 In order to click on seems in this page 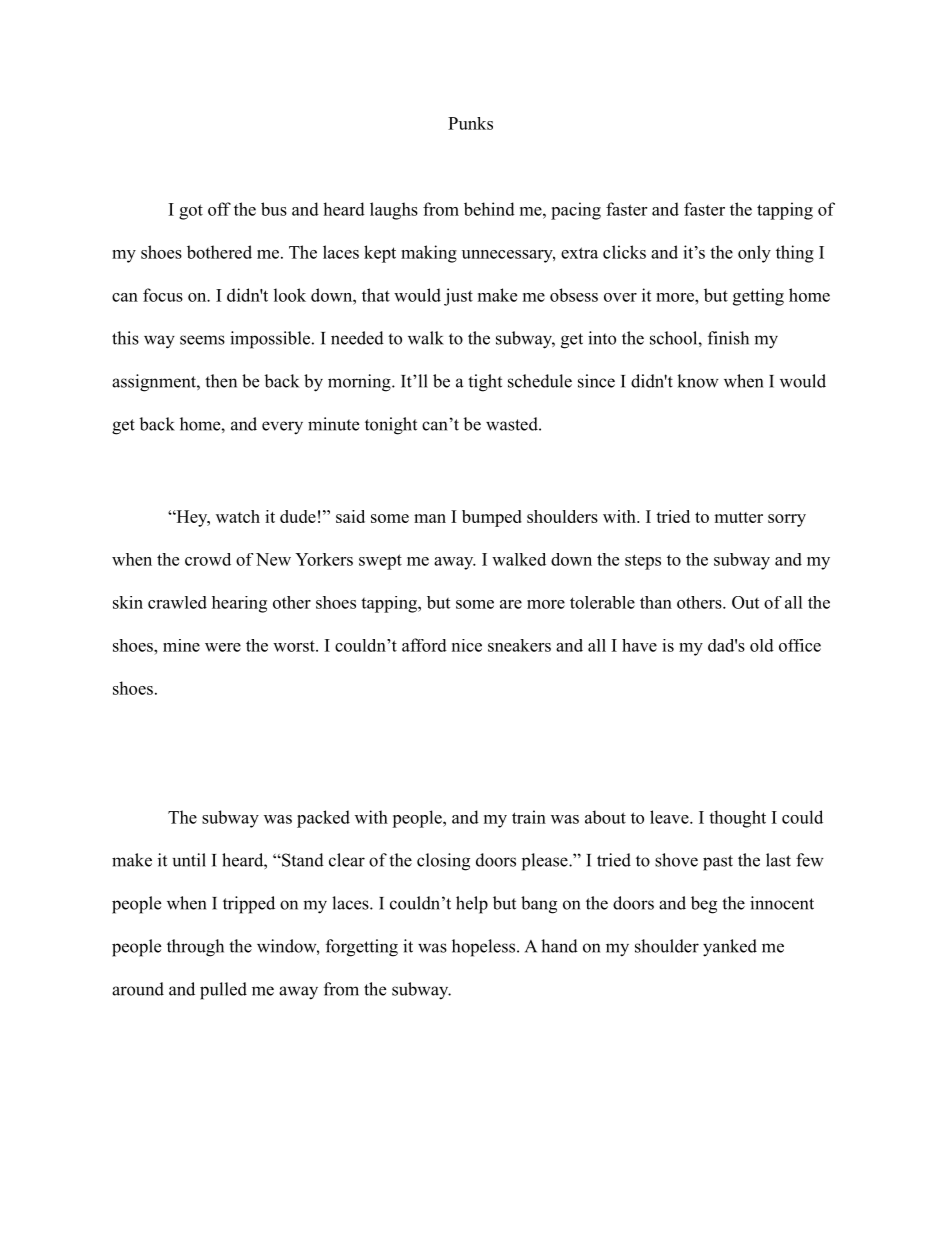, I will do `click(202, 340)`.
